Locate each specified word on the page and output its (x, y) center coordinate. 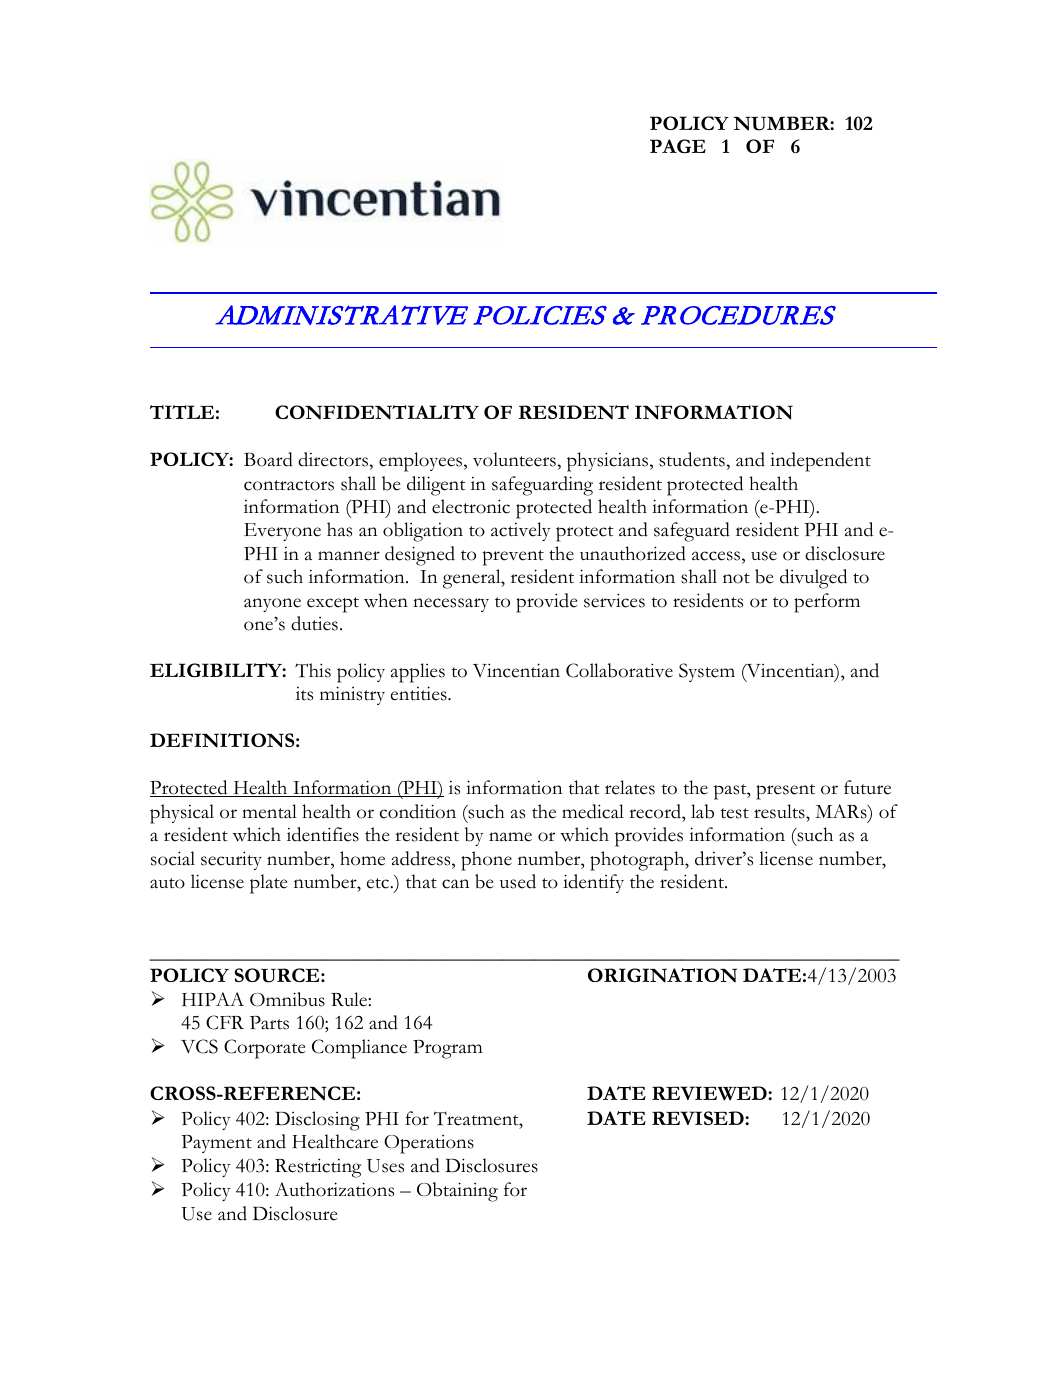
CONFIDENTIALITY (377, 412)
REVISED (699, 1118)
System (707, 672)
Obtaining (457, 1192)
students (693, 459)
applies (417, 673)
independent (820, 462)
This (313, 670)
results (780, 811)
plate (269, 884)
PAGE (678, 146)
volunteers (515, 459)
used (518, 881)
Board (268, 459)
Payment (216, 1144)
